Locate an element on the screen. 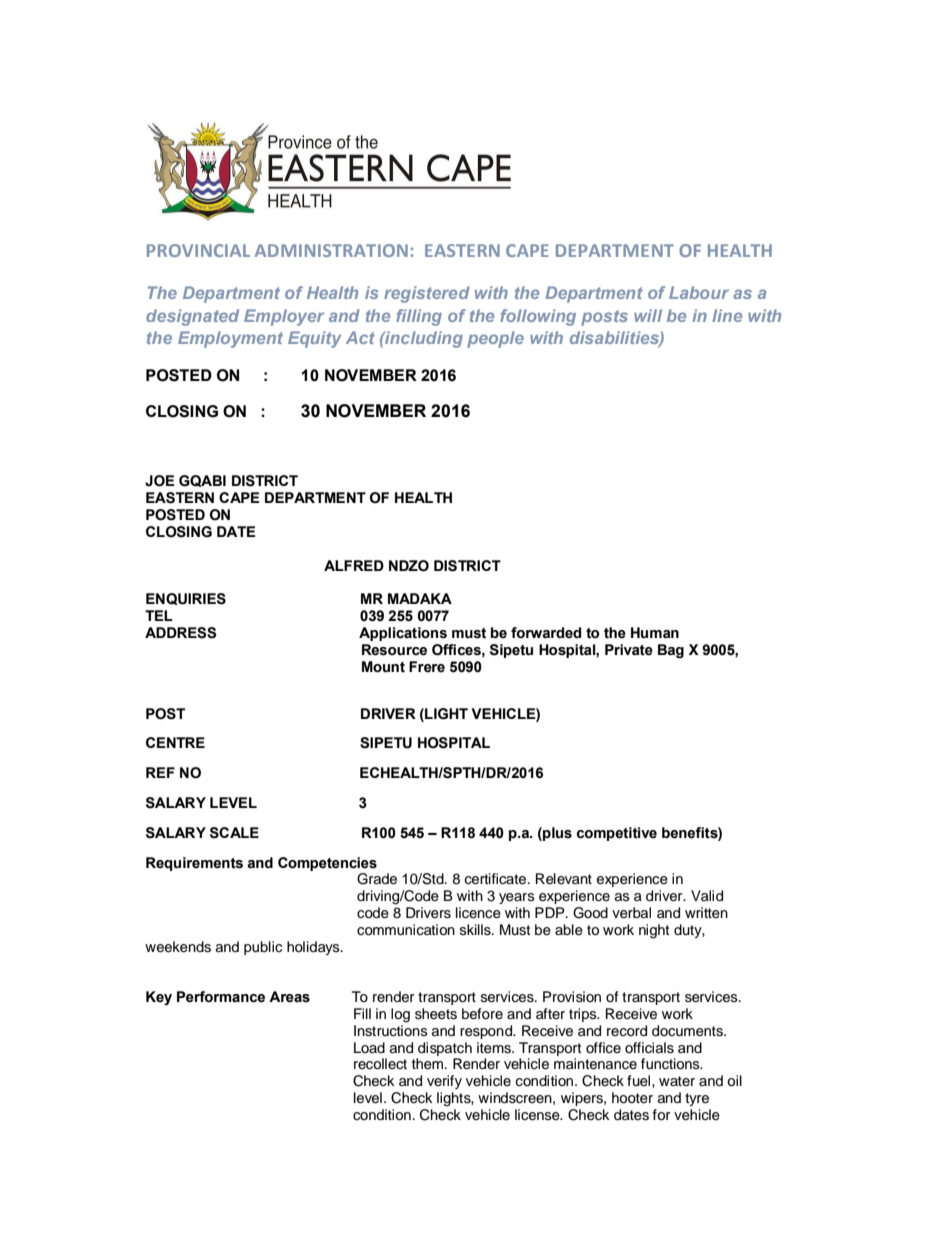 The image size is (952, 1233). registered is located at coordinates (427, 294).
